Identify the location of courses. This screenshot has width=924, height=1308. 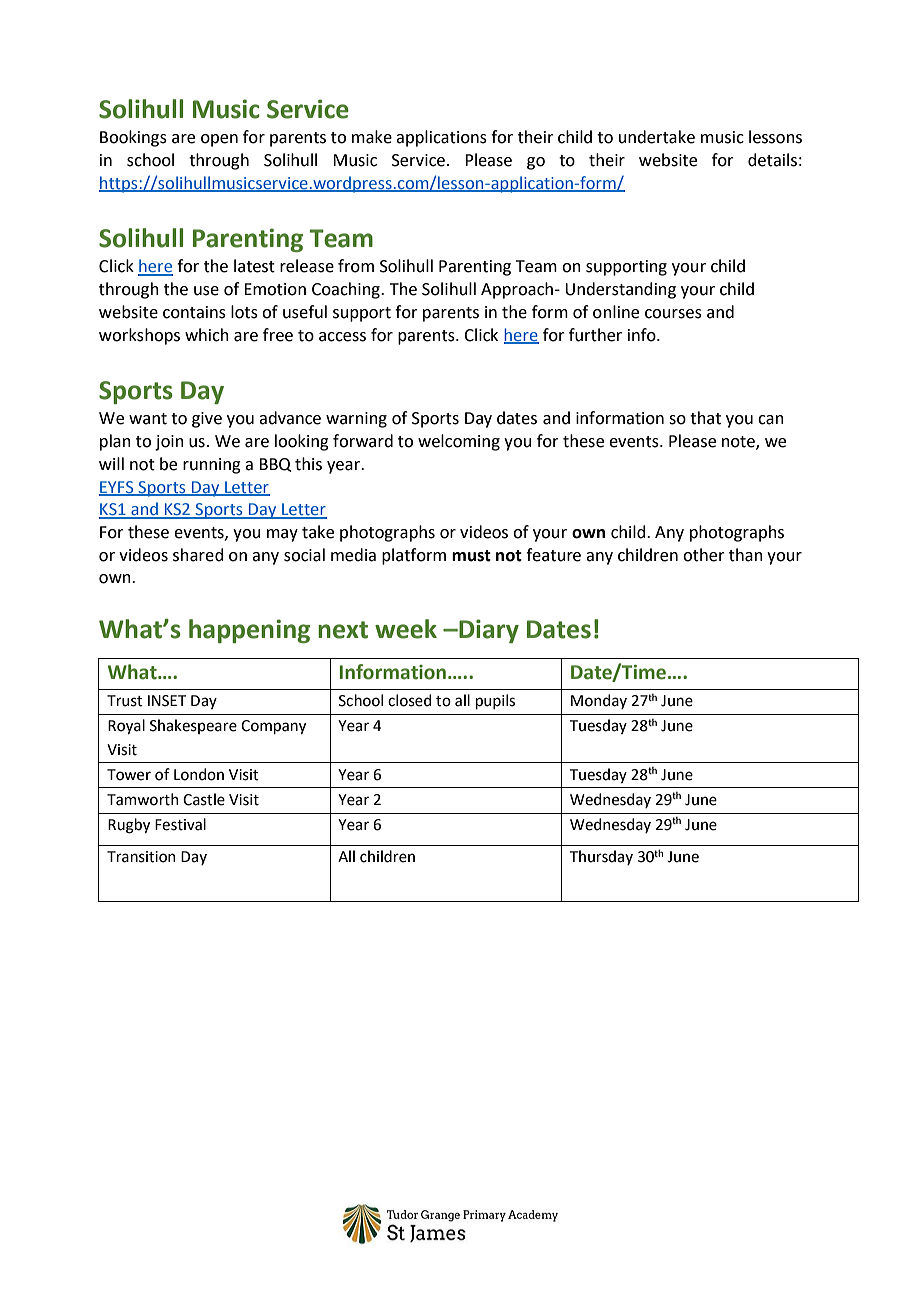
(673, 314).
